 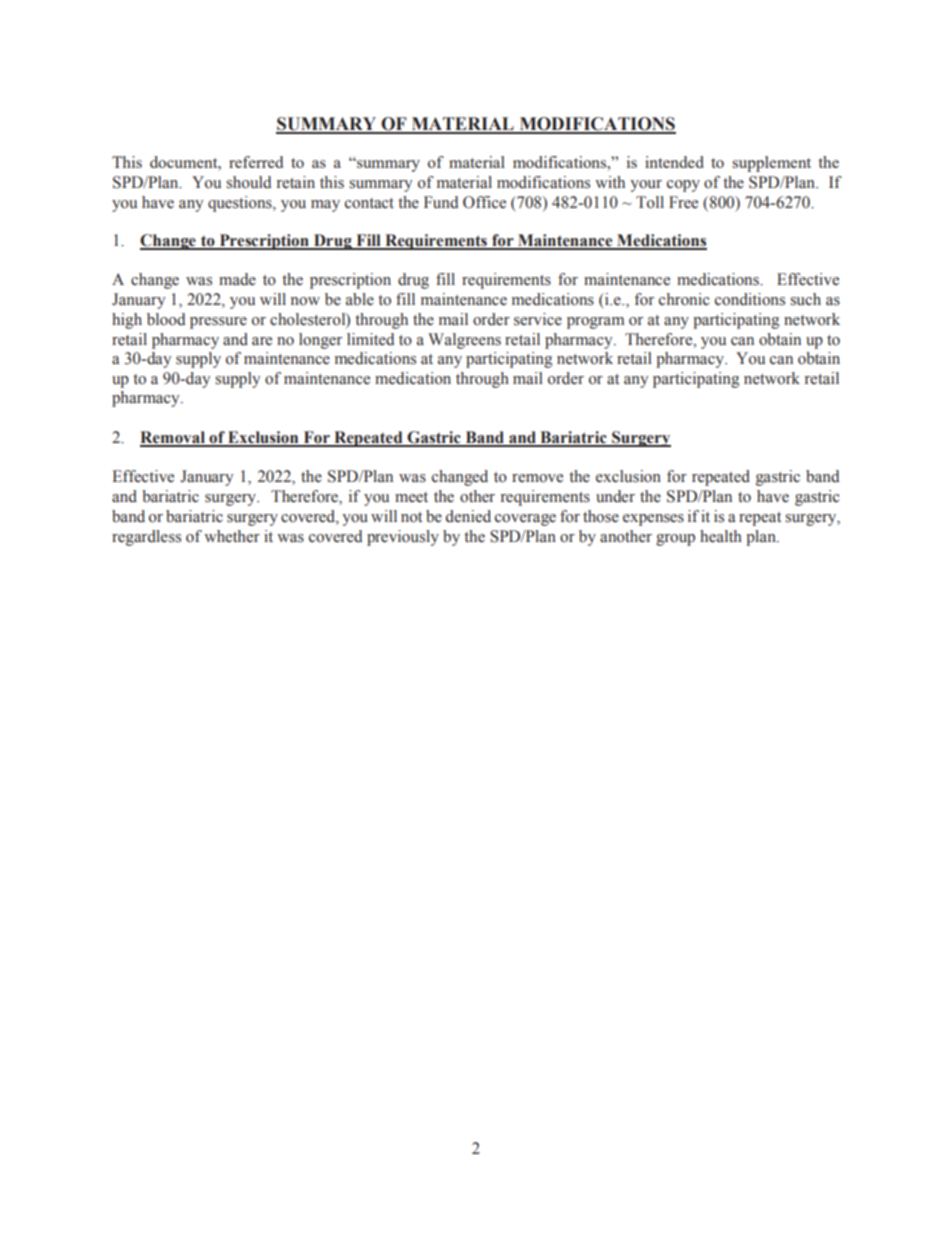 What do you see at coordinates (464, 341) in the screenshot?
I see `Walgreens` at bounding box center [464, 341].
